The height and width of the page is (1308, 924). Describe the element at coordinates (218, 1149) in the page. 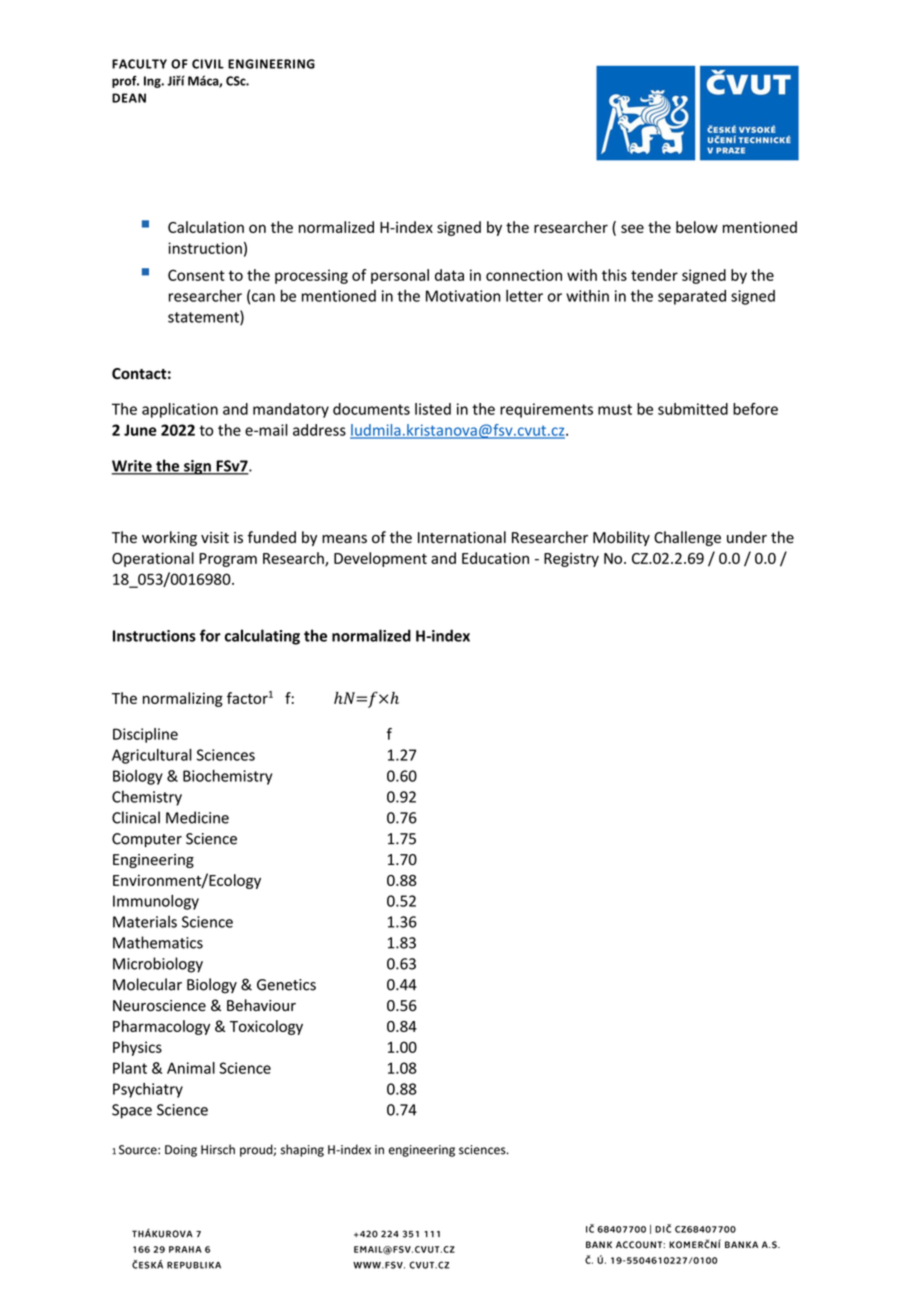

I see `Hirsch` at that location.
